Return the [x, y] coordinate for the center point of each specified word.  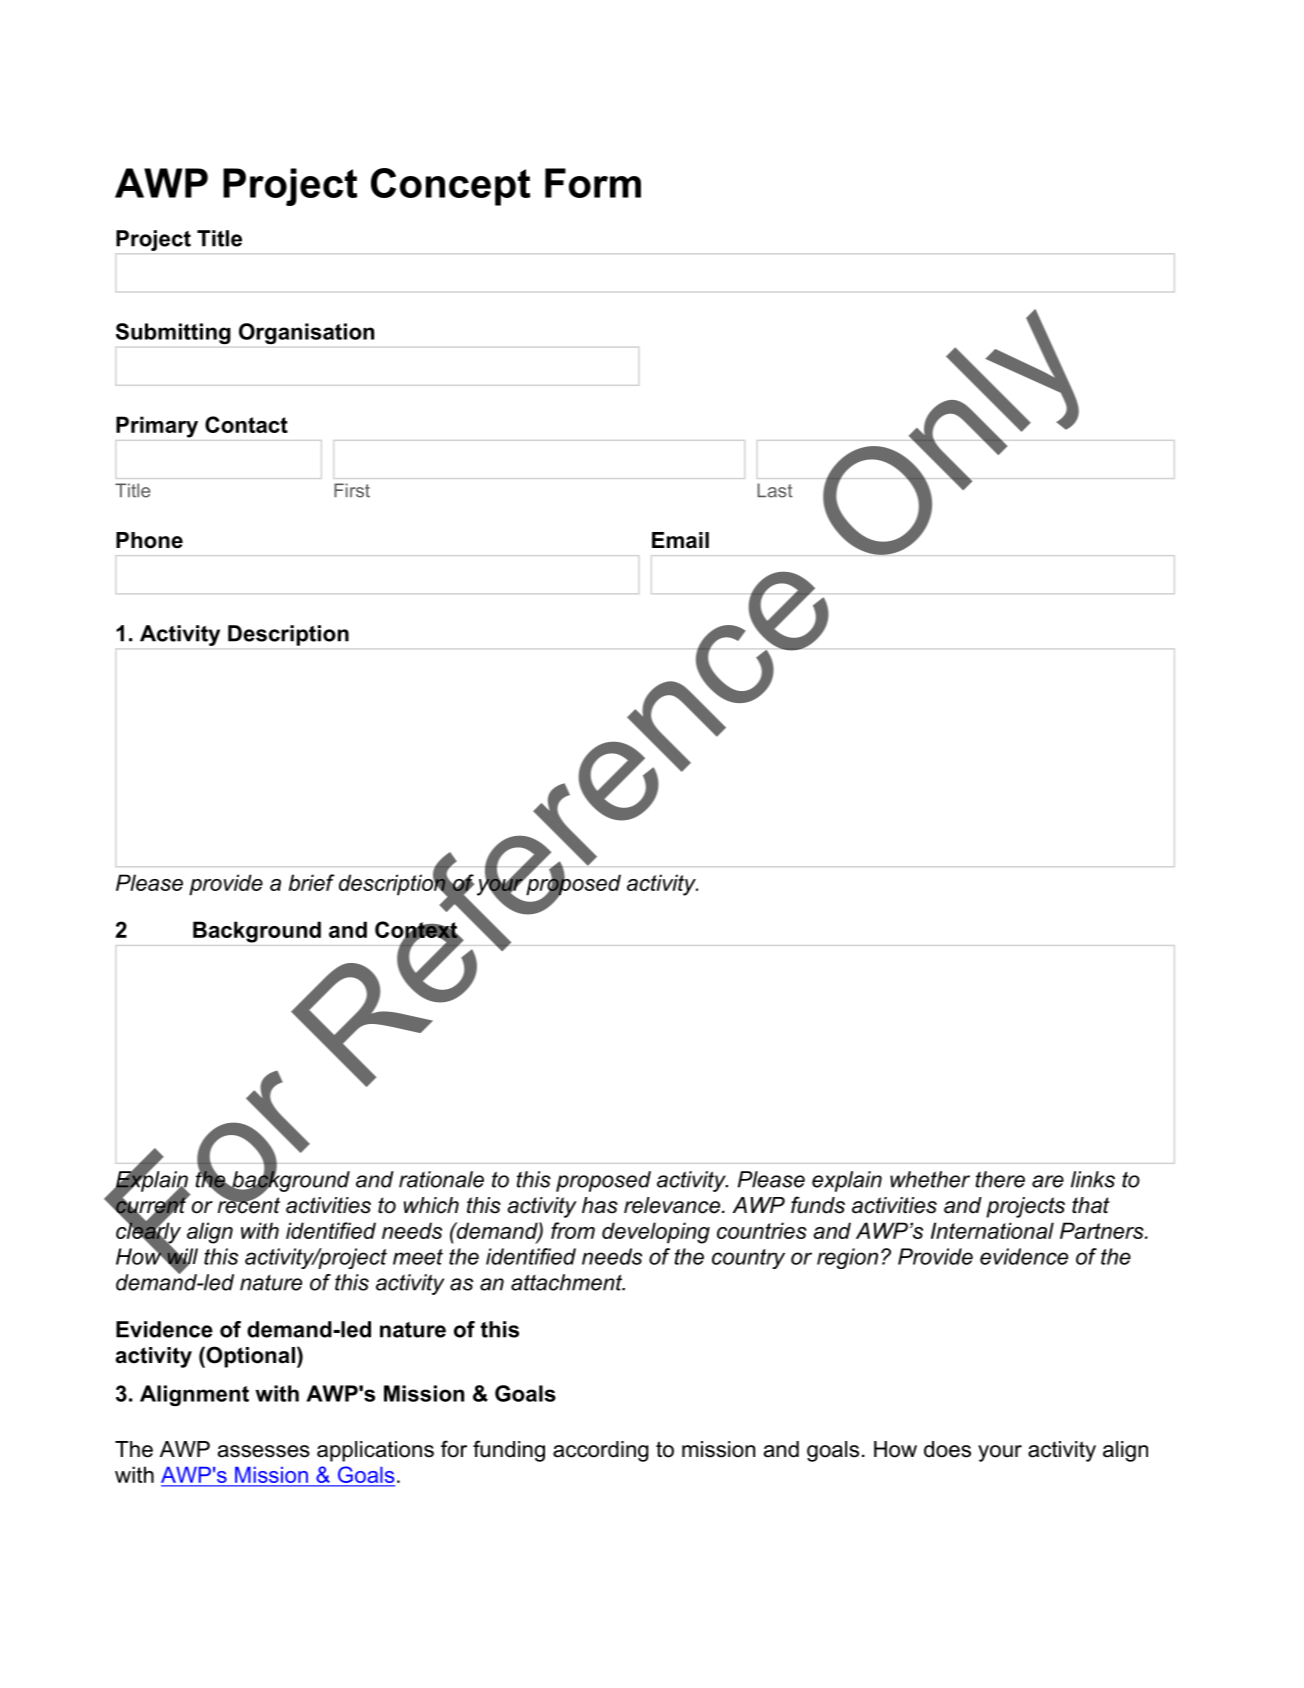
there [1000, 1179]
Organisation [306, 333]
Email [680, 540]
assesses [264, 1451]
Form [593, 183]
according [601, 1451]
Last [775, 490]
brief [312, 882]
